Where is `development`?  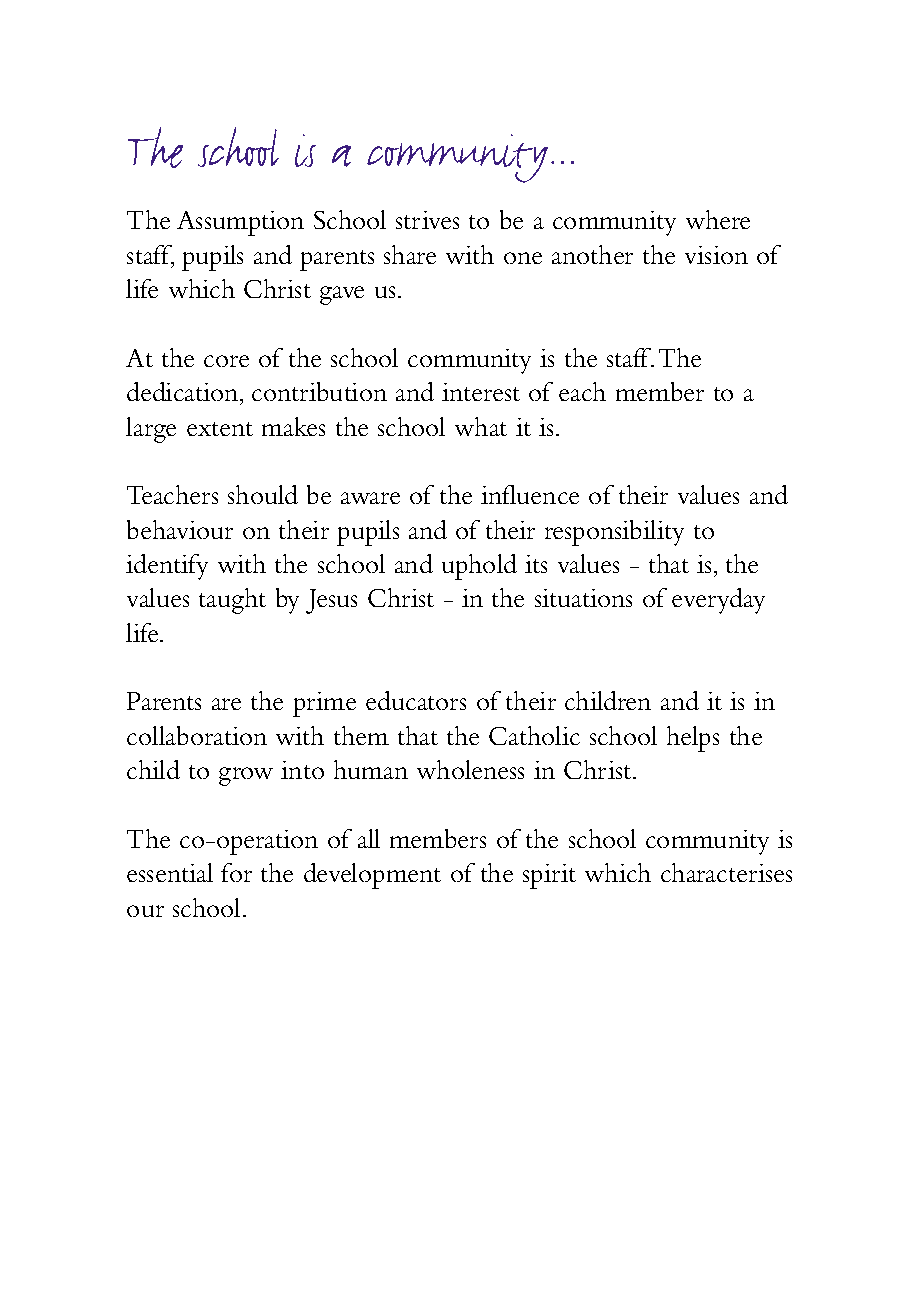
development is located at coordinates (372, 876).
